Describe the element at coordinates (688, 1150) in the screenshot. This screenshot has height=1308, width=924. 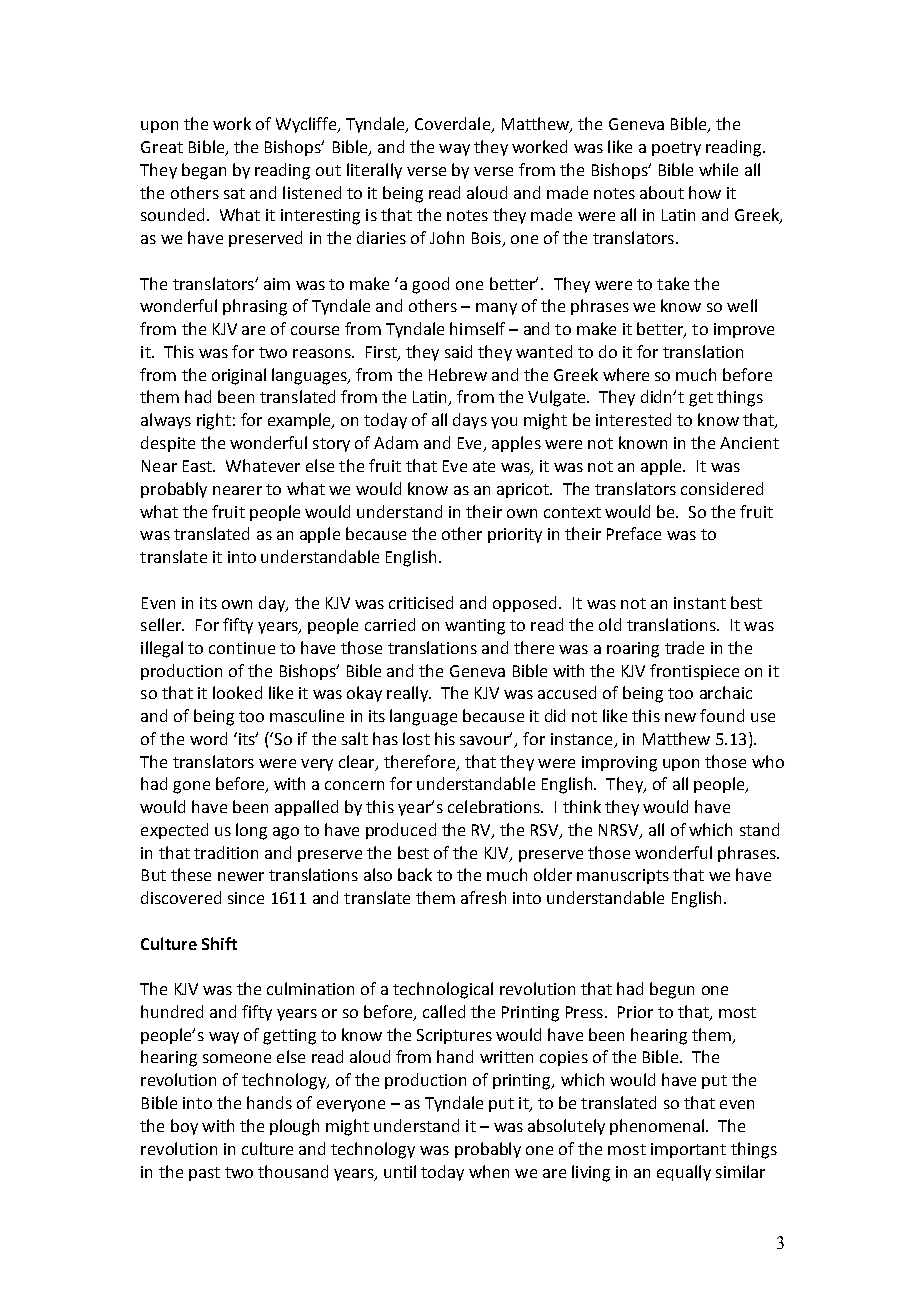
I see `important` at that location.
